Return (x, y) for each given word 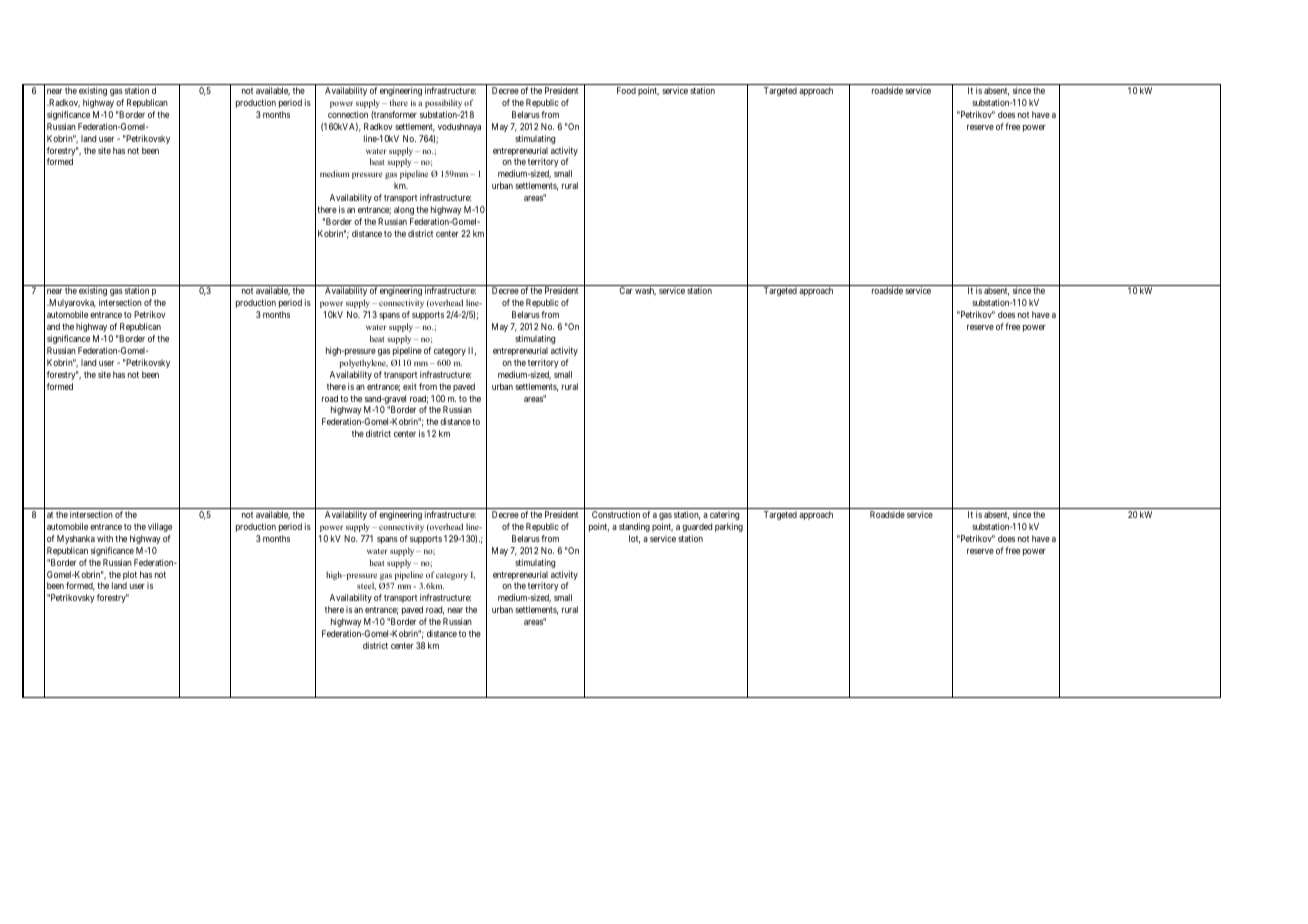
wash (645, 291)
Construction (616, 514)
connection (348, 114)
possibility (443, 103)
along (404, 210)
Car (626, 290)
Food (626, 90)
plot (130, 577)
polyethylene (363, 363)
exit (410, 386)
